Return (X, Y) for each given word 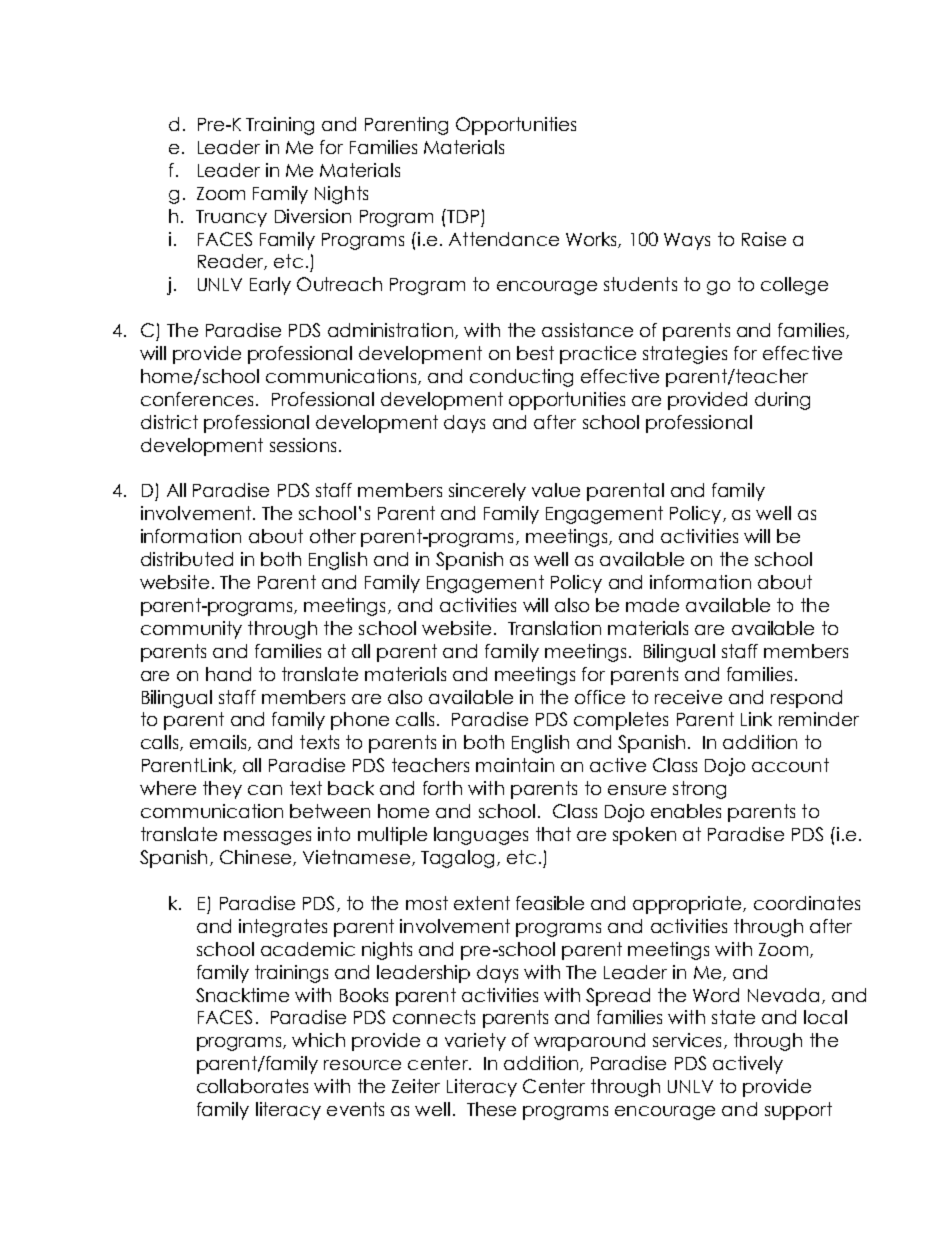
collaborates (252, 1086)
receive (688, 697)
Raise (764, 239)
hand (228, 674)
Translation (554, 628)
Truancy (231, 218)
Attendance (504, 239)
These (491, 1109)
